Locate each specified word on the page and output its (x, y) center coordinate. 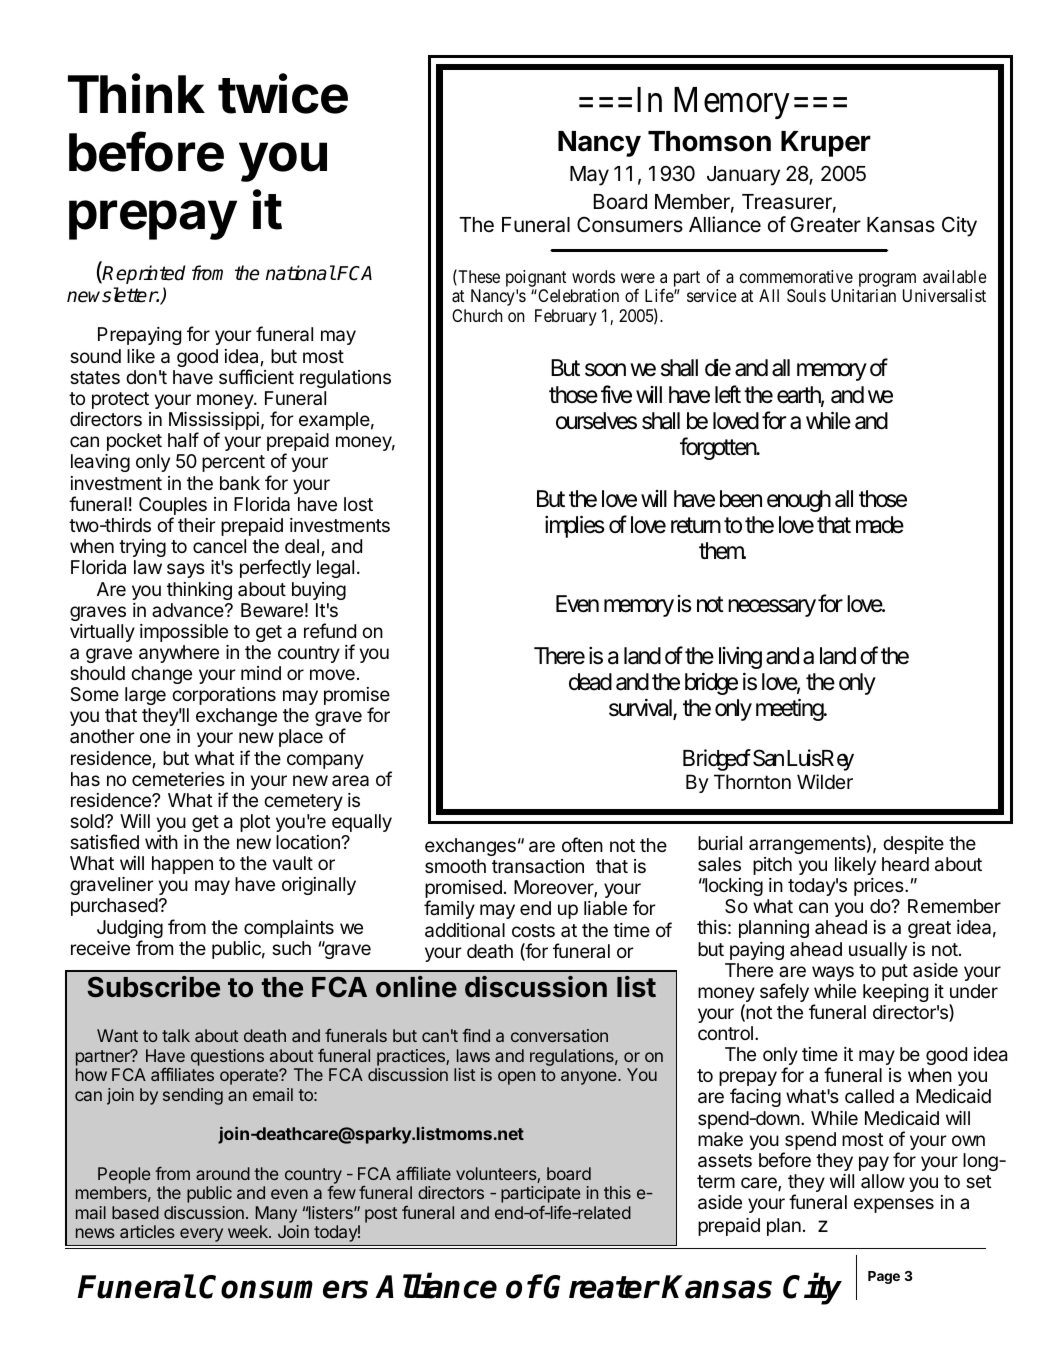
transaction (538, 866)
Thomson (709, 141)
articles (147, 1231)
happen (182, 865)
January (743, 176)
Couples (173, 507)
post (381, 1215)
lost (358, 504)
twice (283, 93)
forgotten (720, 448)
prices (880, 887)
